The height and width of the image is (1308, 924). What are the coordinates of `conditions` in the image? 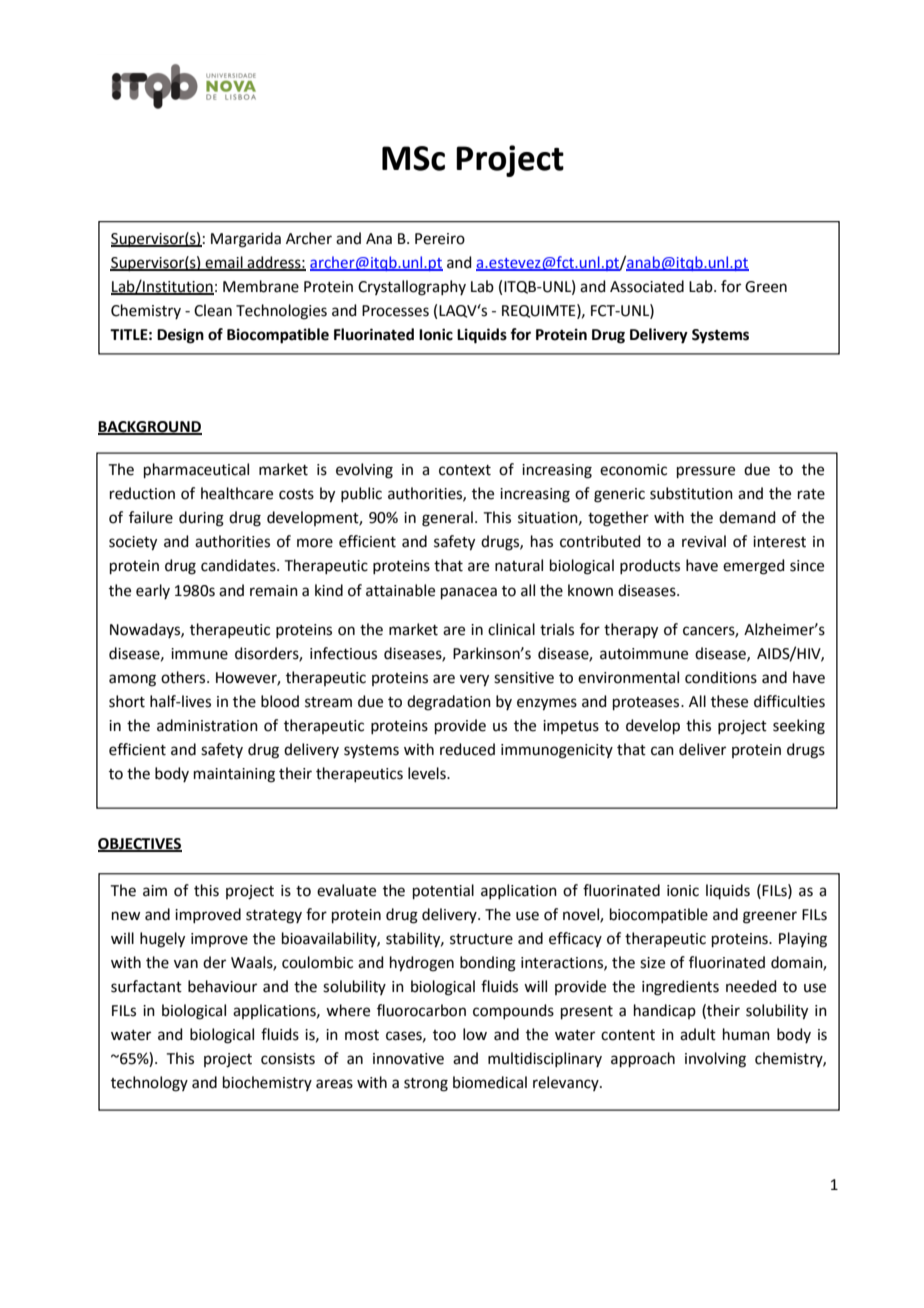 It's located at (721, 677).
